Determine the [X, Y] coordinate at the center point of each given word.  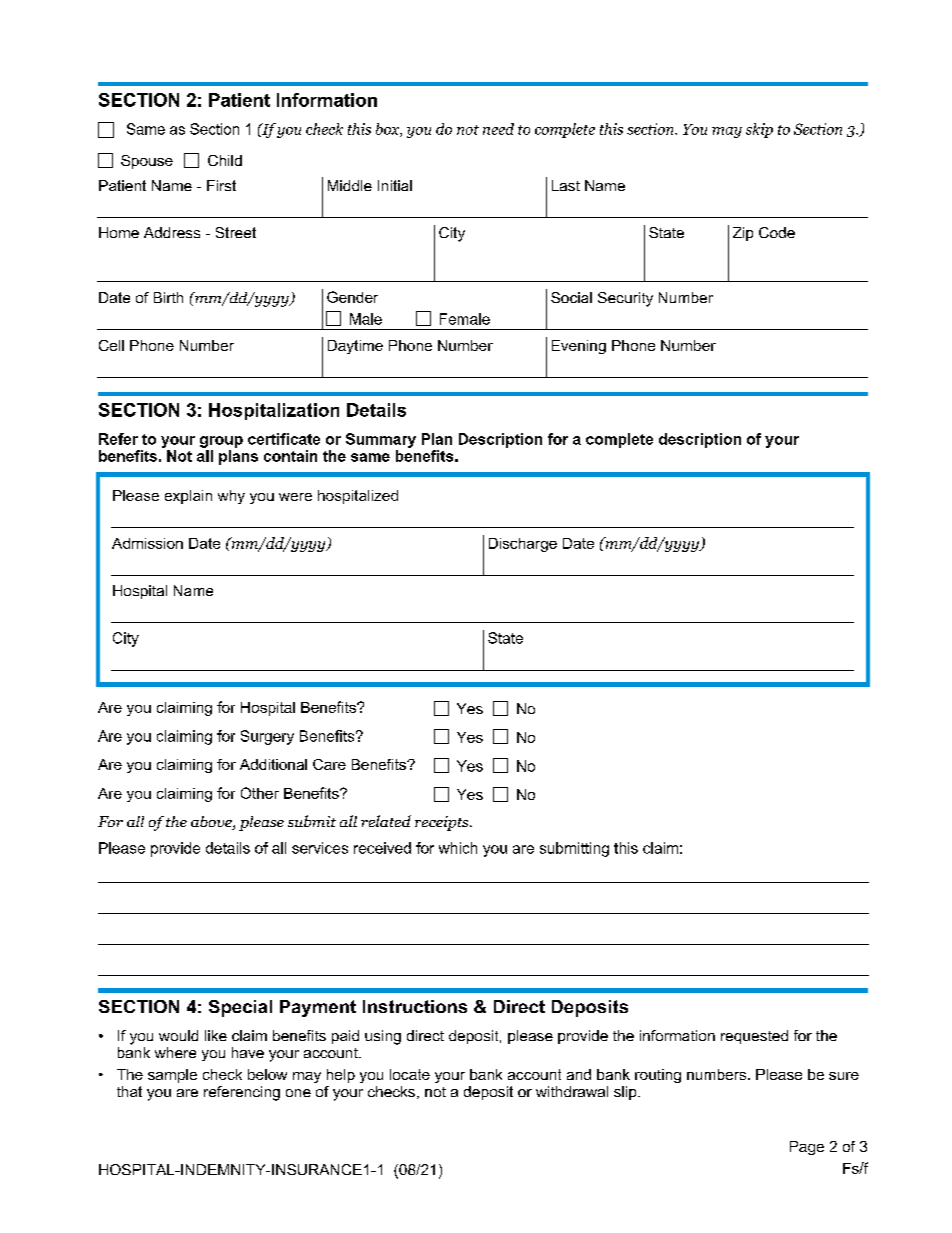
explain [188, 497]
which [458, 848]
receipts [443, 823]
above [212, 823]
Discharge [523, 545]
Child [225, 160]
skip [759, 130]
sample [172, 1076]
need [498, 129]
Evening [579, 347]
